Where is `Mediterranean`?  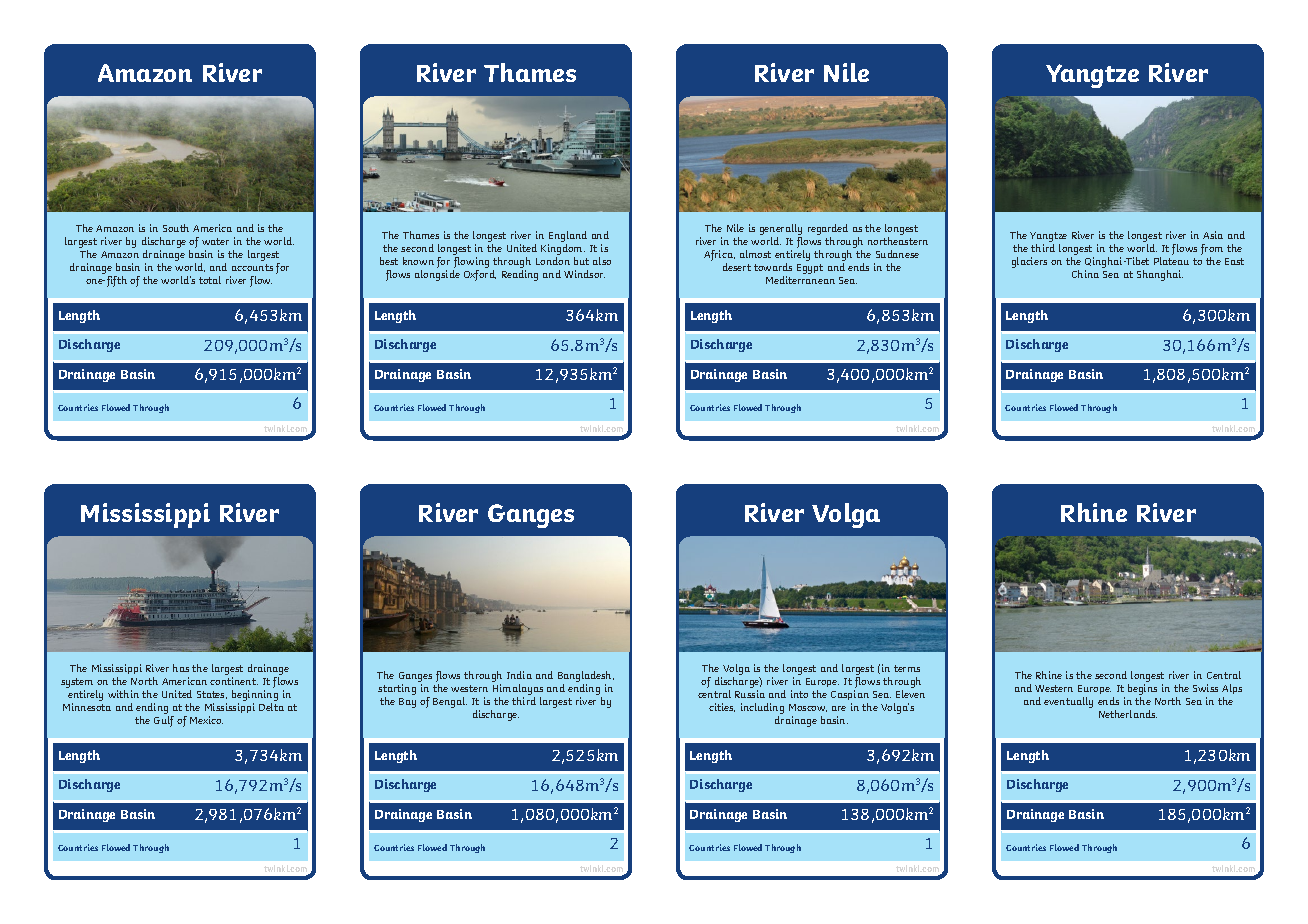
Mediterranean is located at coordinates (800, 280).
